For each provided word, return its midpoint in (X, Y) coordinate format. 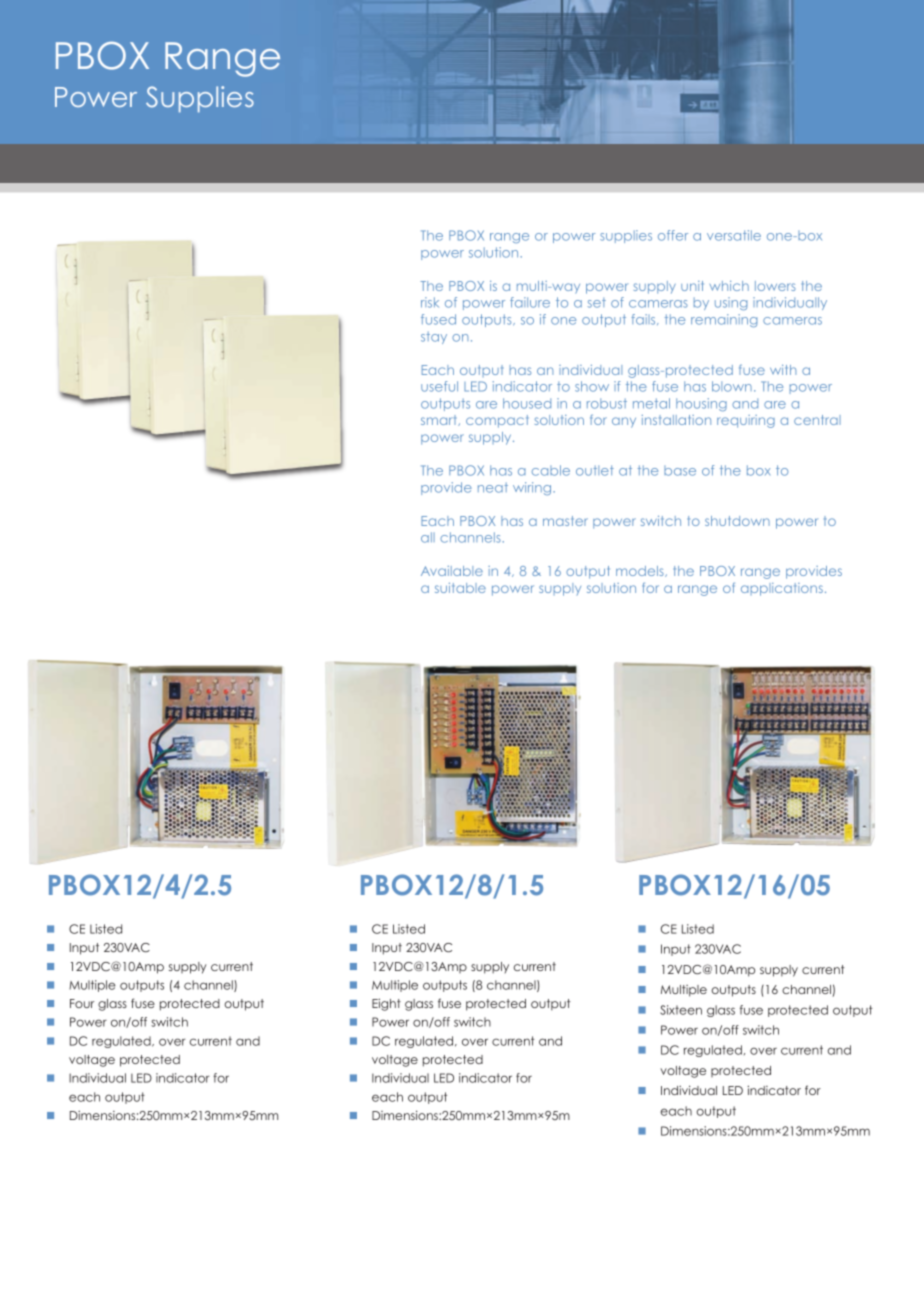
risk (430, 302)
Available (452, 571)
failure (530, 302)
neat (493, 488)
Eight (386, 1004)
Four (82, 1003)
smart (440, 420)
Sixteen (681, 1010)
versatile (734, 235)
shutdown (737, 521)
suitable (460, 588)
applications (782, 589)
